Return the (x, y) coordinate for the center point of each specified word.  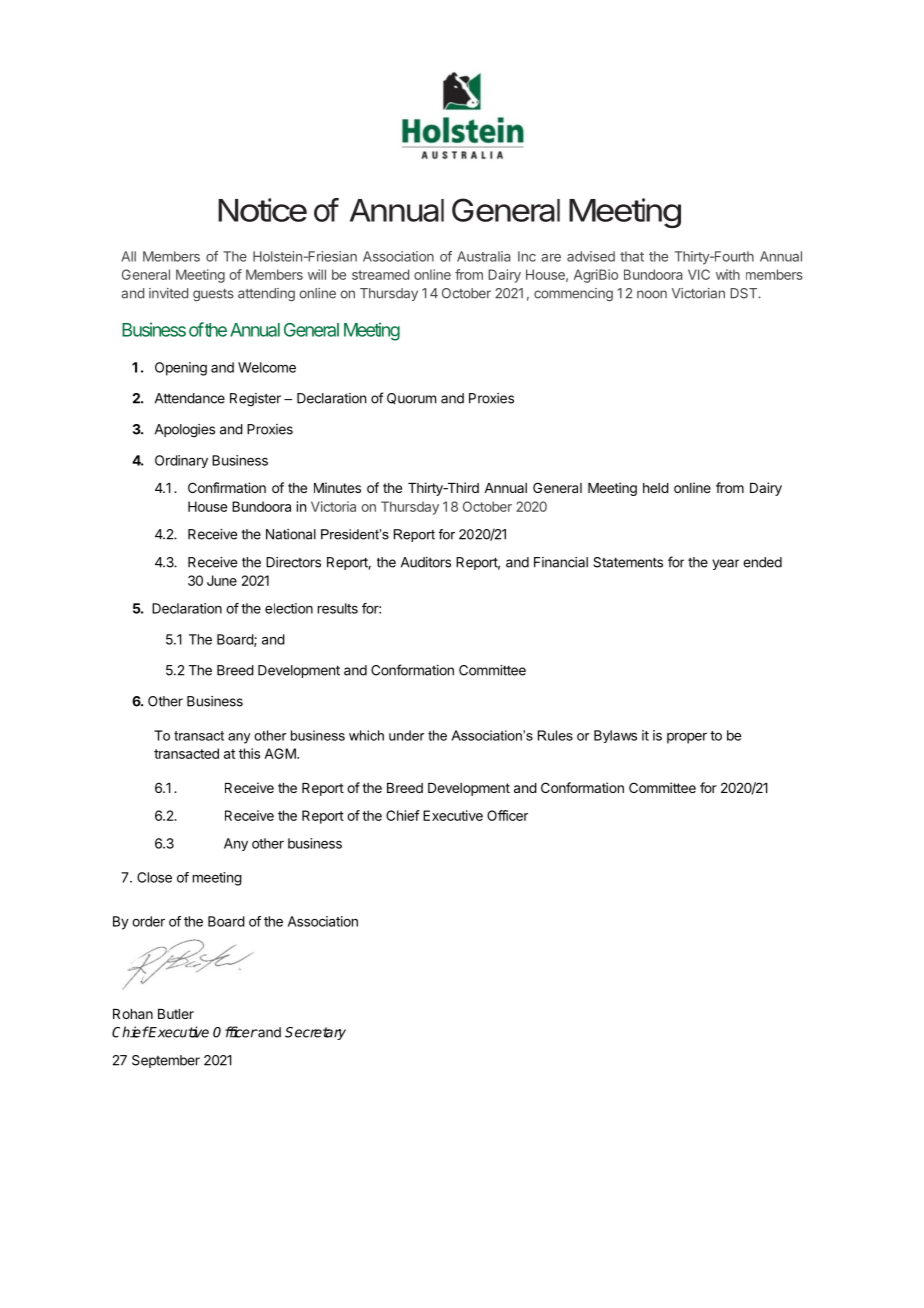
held (656, 488)
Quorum (411, 398)
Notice (262, 210)
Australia (484, 256)
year (725, 564)
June (222, 580)
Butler (176, 1014)
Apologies (185, 431)
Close (154, 877)
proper (687, 738)
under (406, 735)
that (632, 256)
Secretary (315, 1033)
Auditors (426, 562)
